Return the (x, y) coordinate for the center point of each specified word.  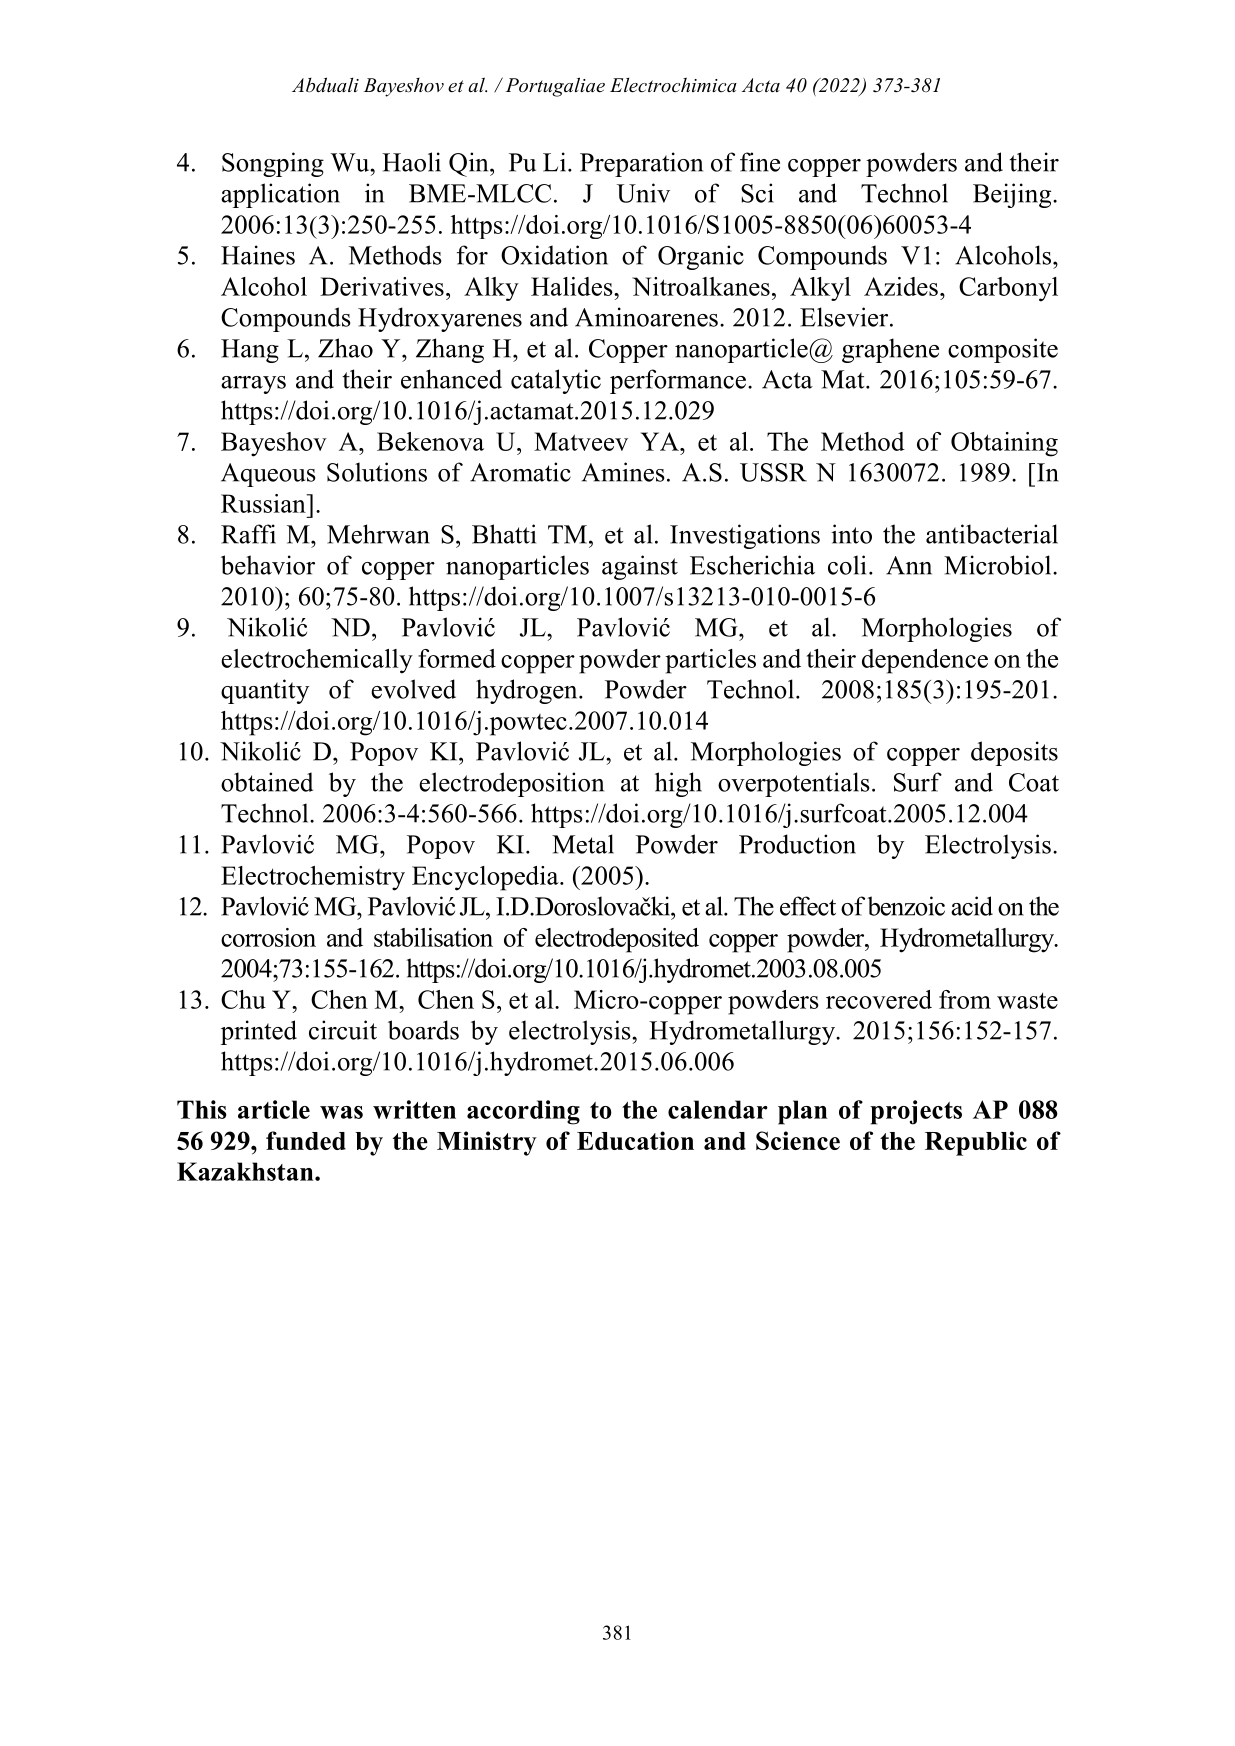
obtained (267, 782)
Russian (264, 503)
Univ (643, 193)
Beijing (1013, 195)
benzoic (906, 906)
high (678, 784)
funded (306, 1140)
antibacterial (992, 534)
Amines (623, 472)
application (280, 195)
